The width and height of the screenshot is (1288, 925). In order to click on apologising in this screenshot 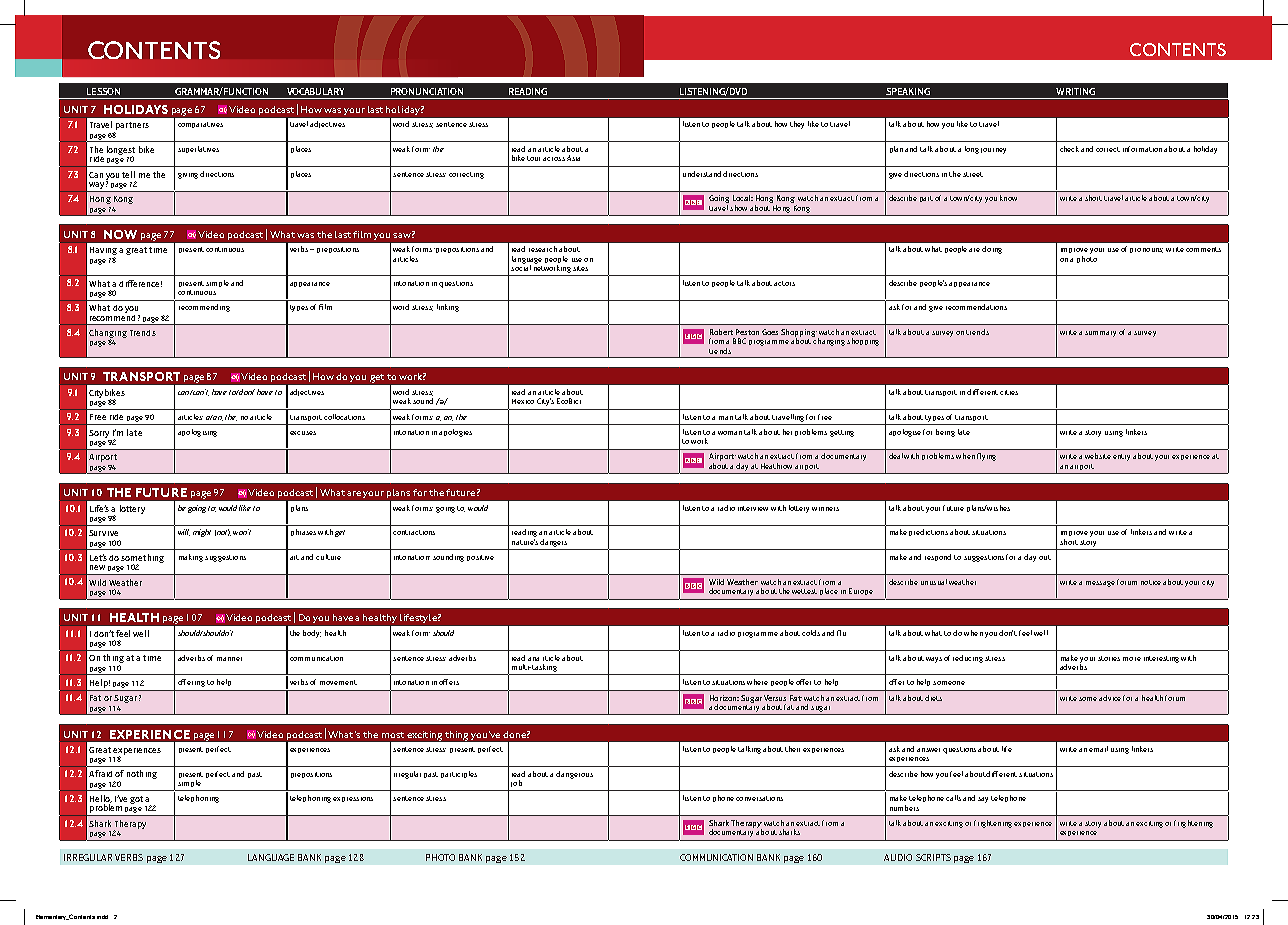, I will do `click(197, 433)`.
